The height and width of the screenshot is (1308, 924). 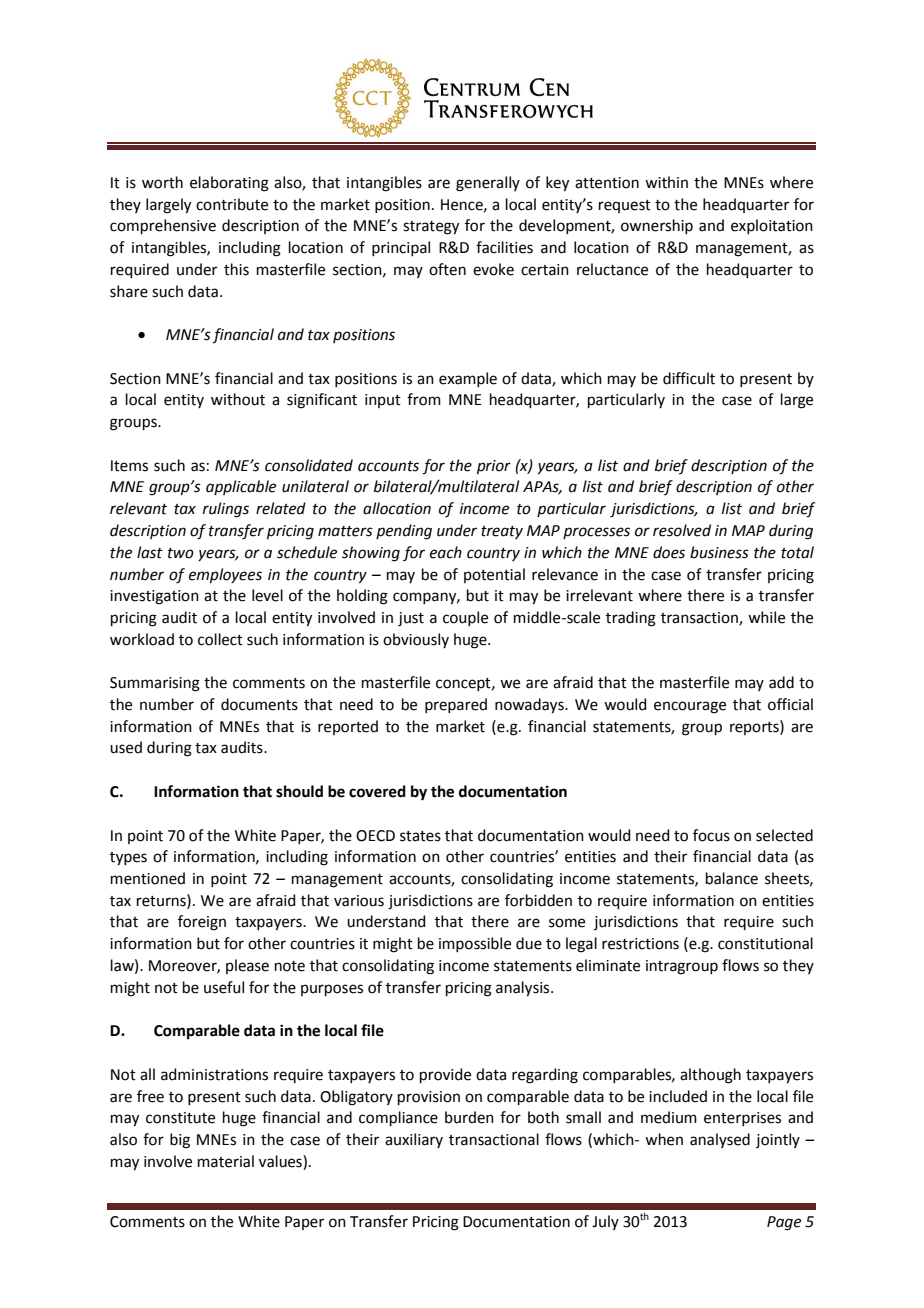 I want to click on strategy, so click(x=431, y=228).
